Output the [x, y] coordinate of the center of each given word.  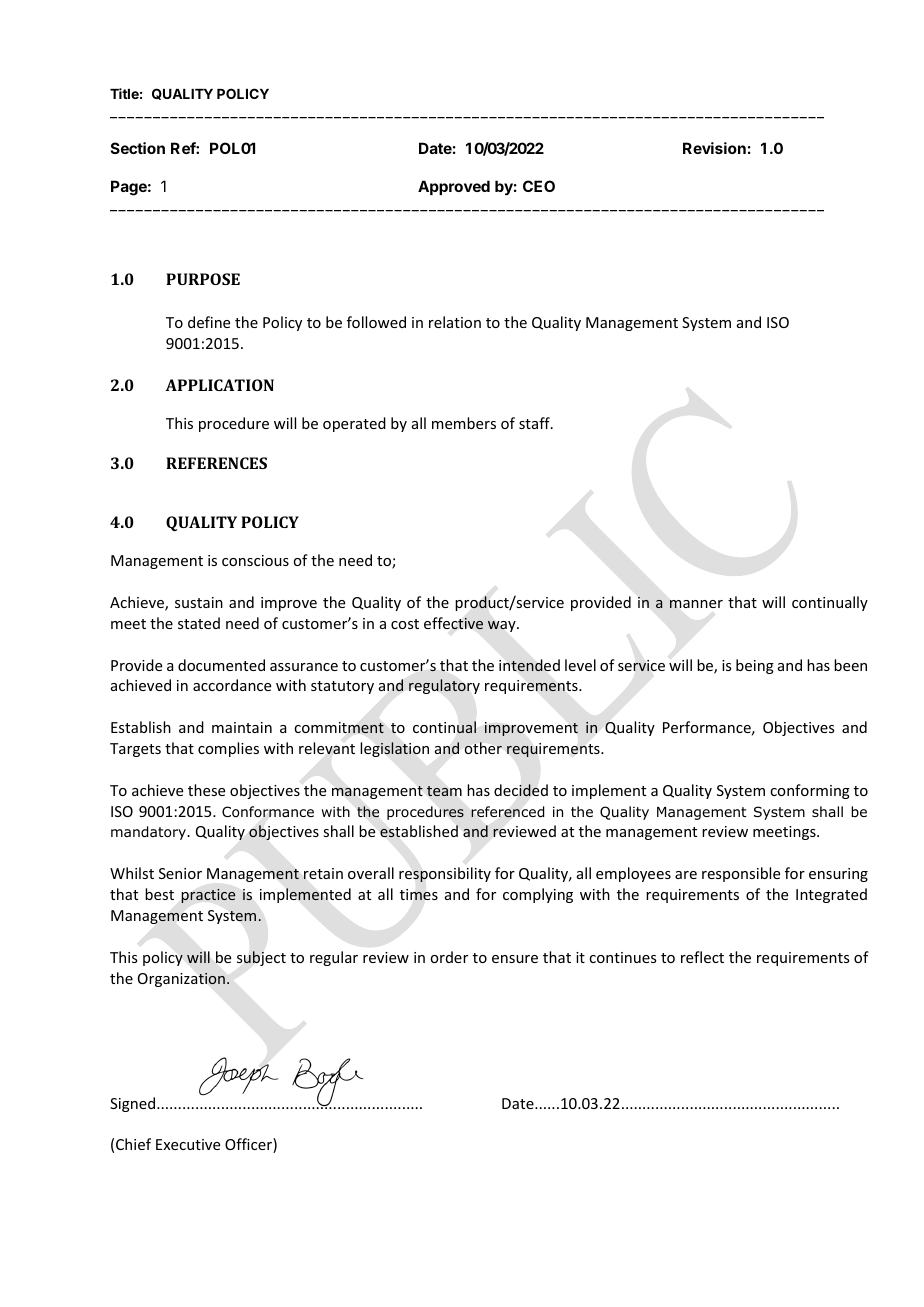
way [503, 626]
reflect [702, 957]
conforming [810, 791]
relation [455, 322]
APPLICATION [220, 385]
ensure [515, 959]
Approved [454, 187]
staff [535, 423]
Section [138, 148]
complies [228, 749]
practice [208, 896]
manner [696, 604]
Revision [714, 148]
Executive [188, 1144]
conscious [255, 560]
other [483, 748]
